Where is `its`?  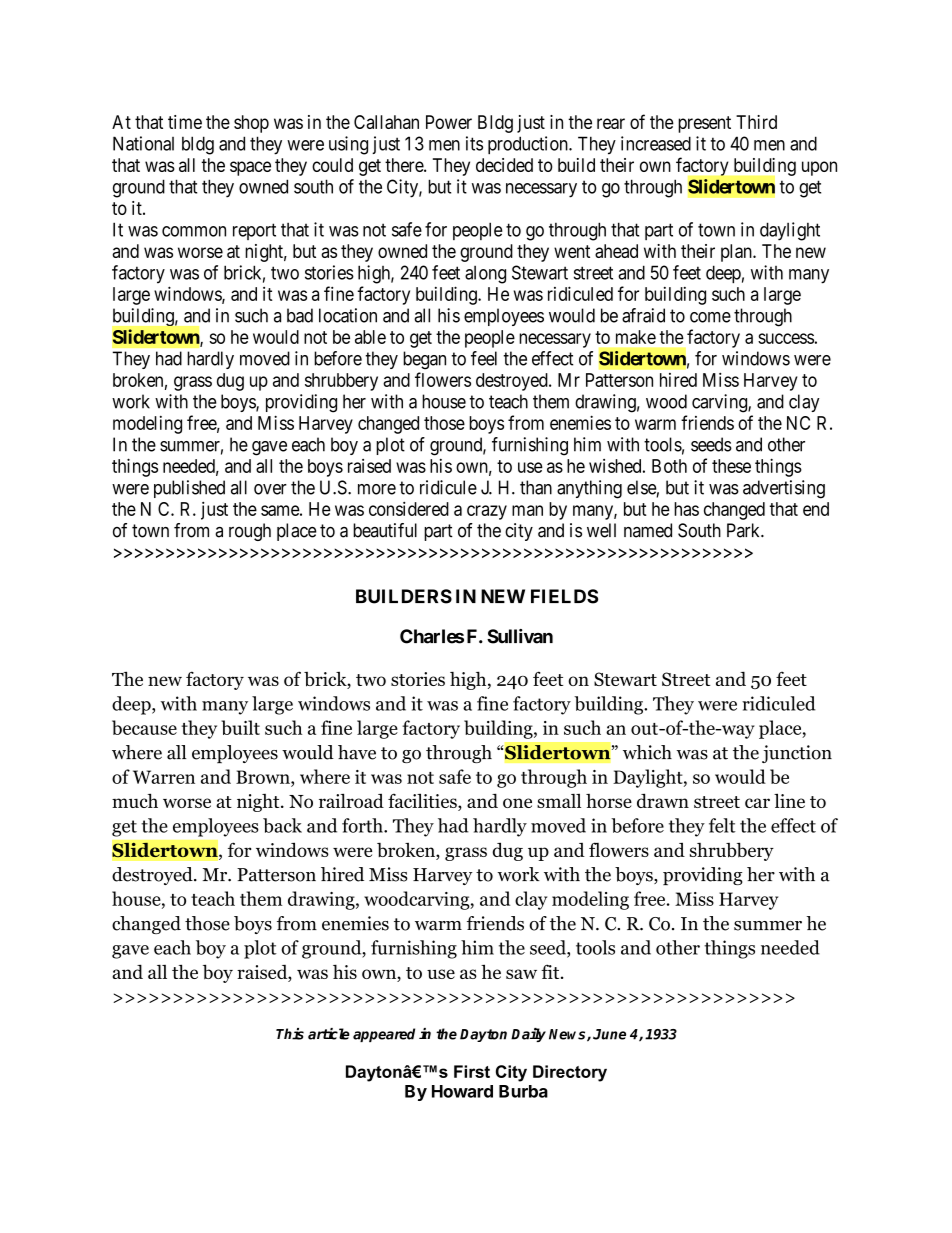
its is located at coordinates (474, 143).
